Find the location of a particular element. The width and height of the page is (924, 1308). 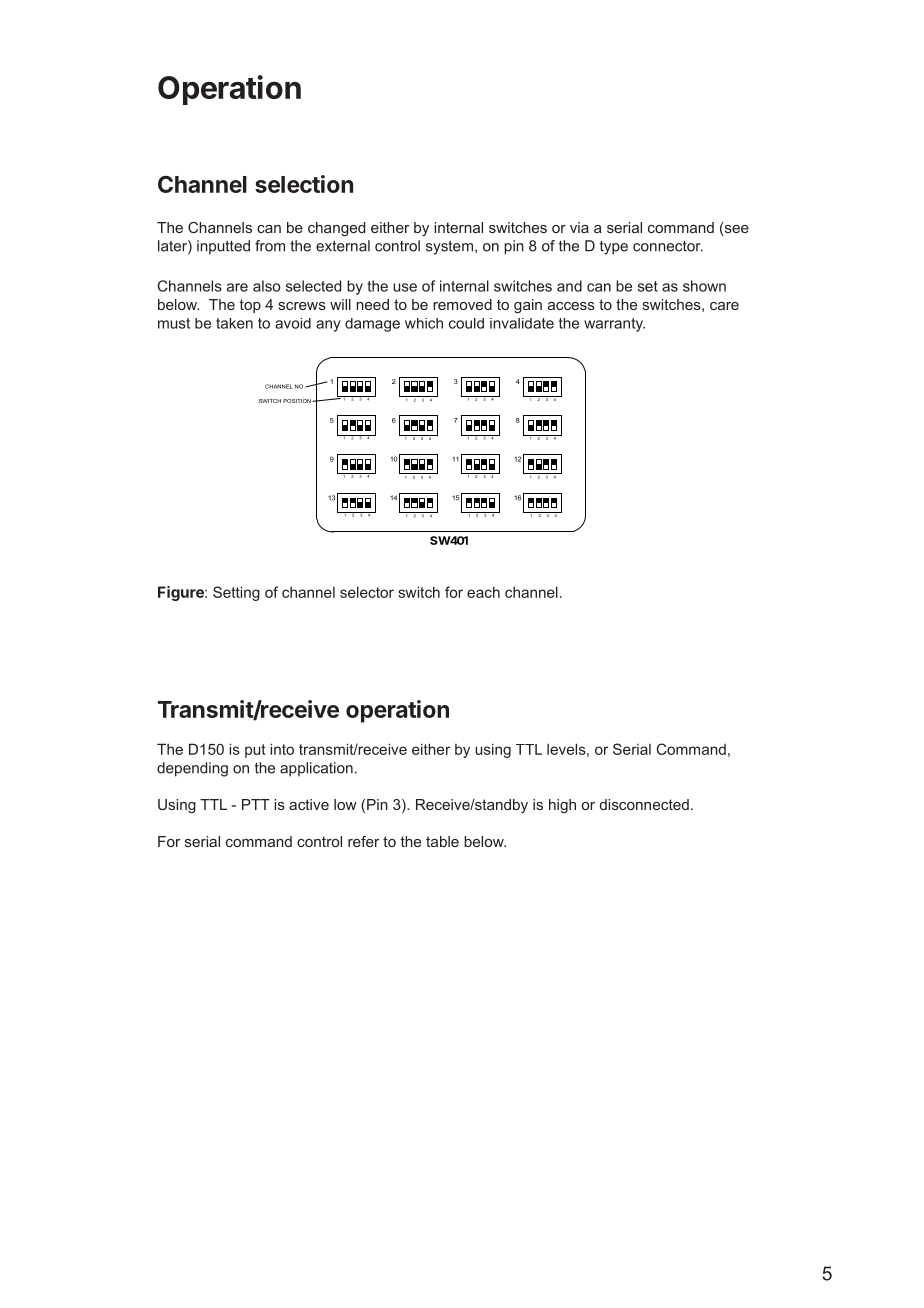

selection is located at coordinates (304, 184).
